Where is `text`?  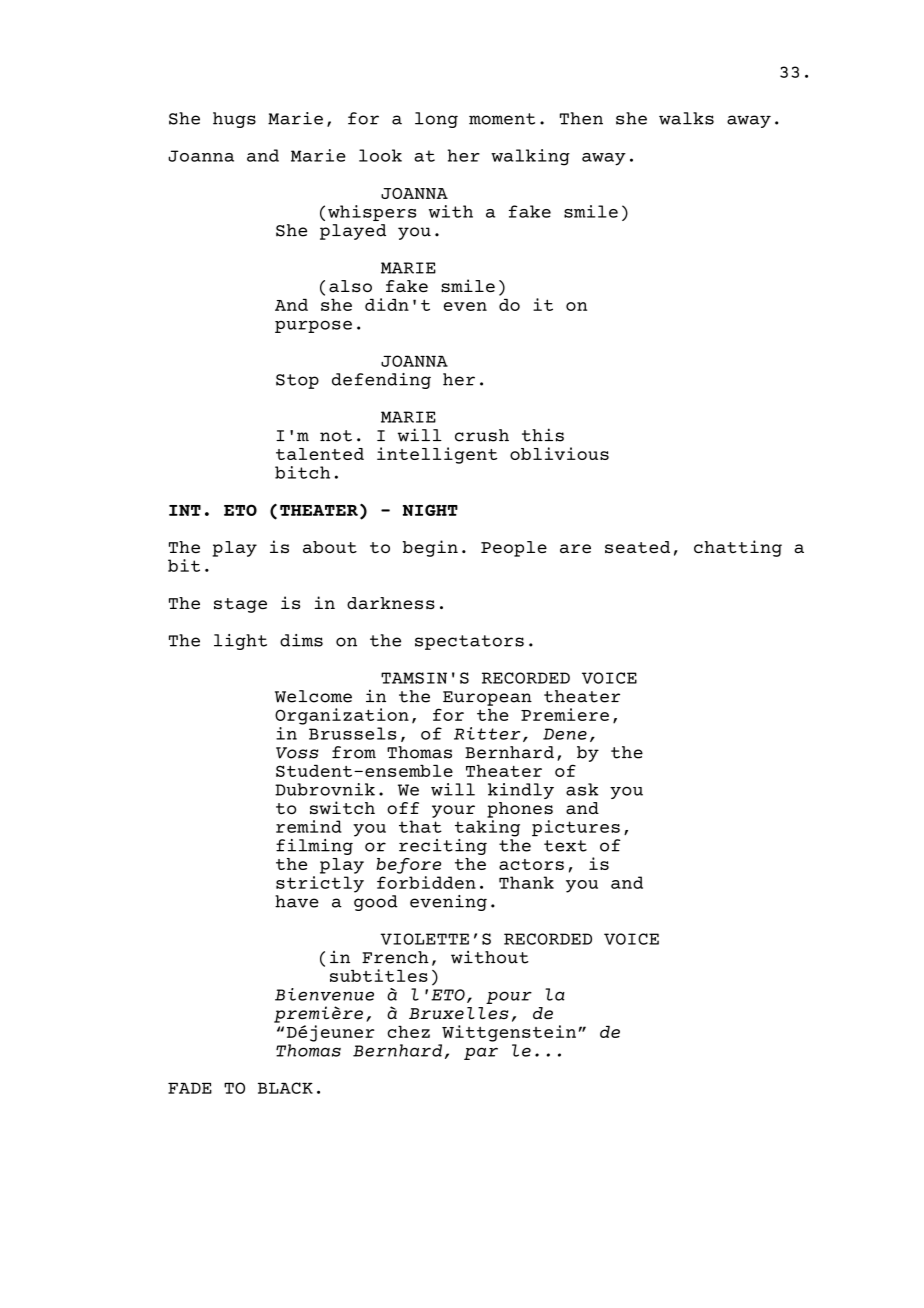
text is located at coordinates (565, 846).
